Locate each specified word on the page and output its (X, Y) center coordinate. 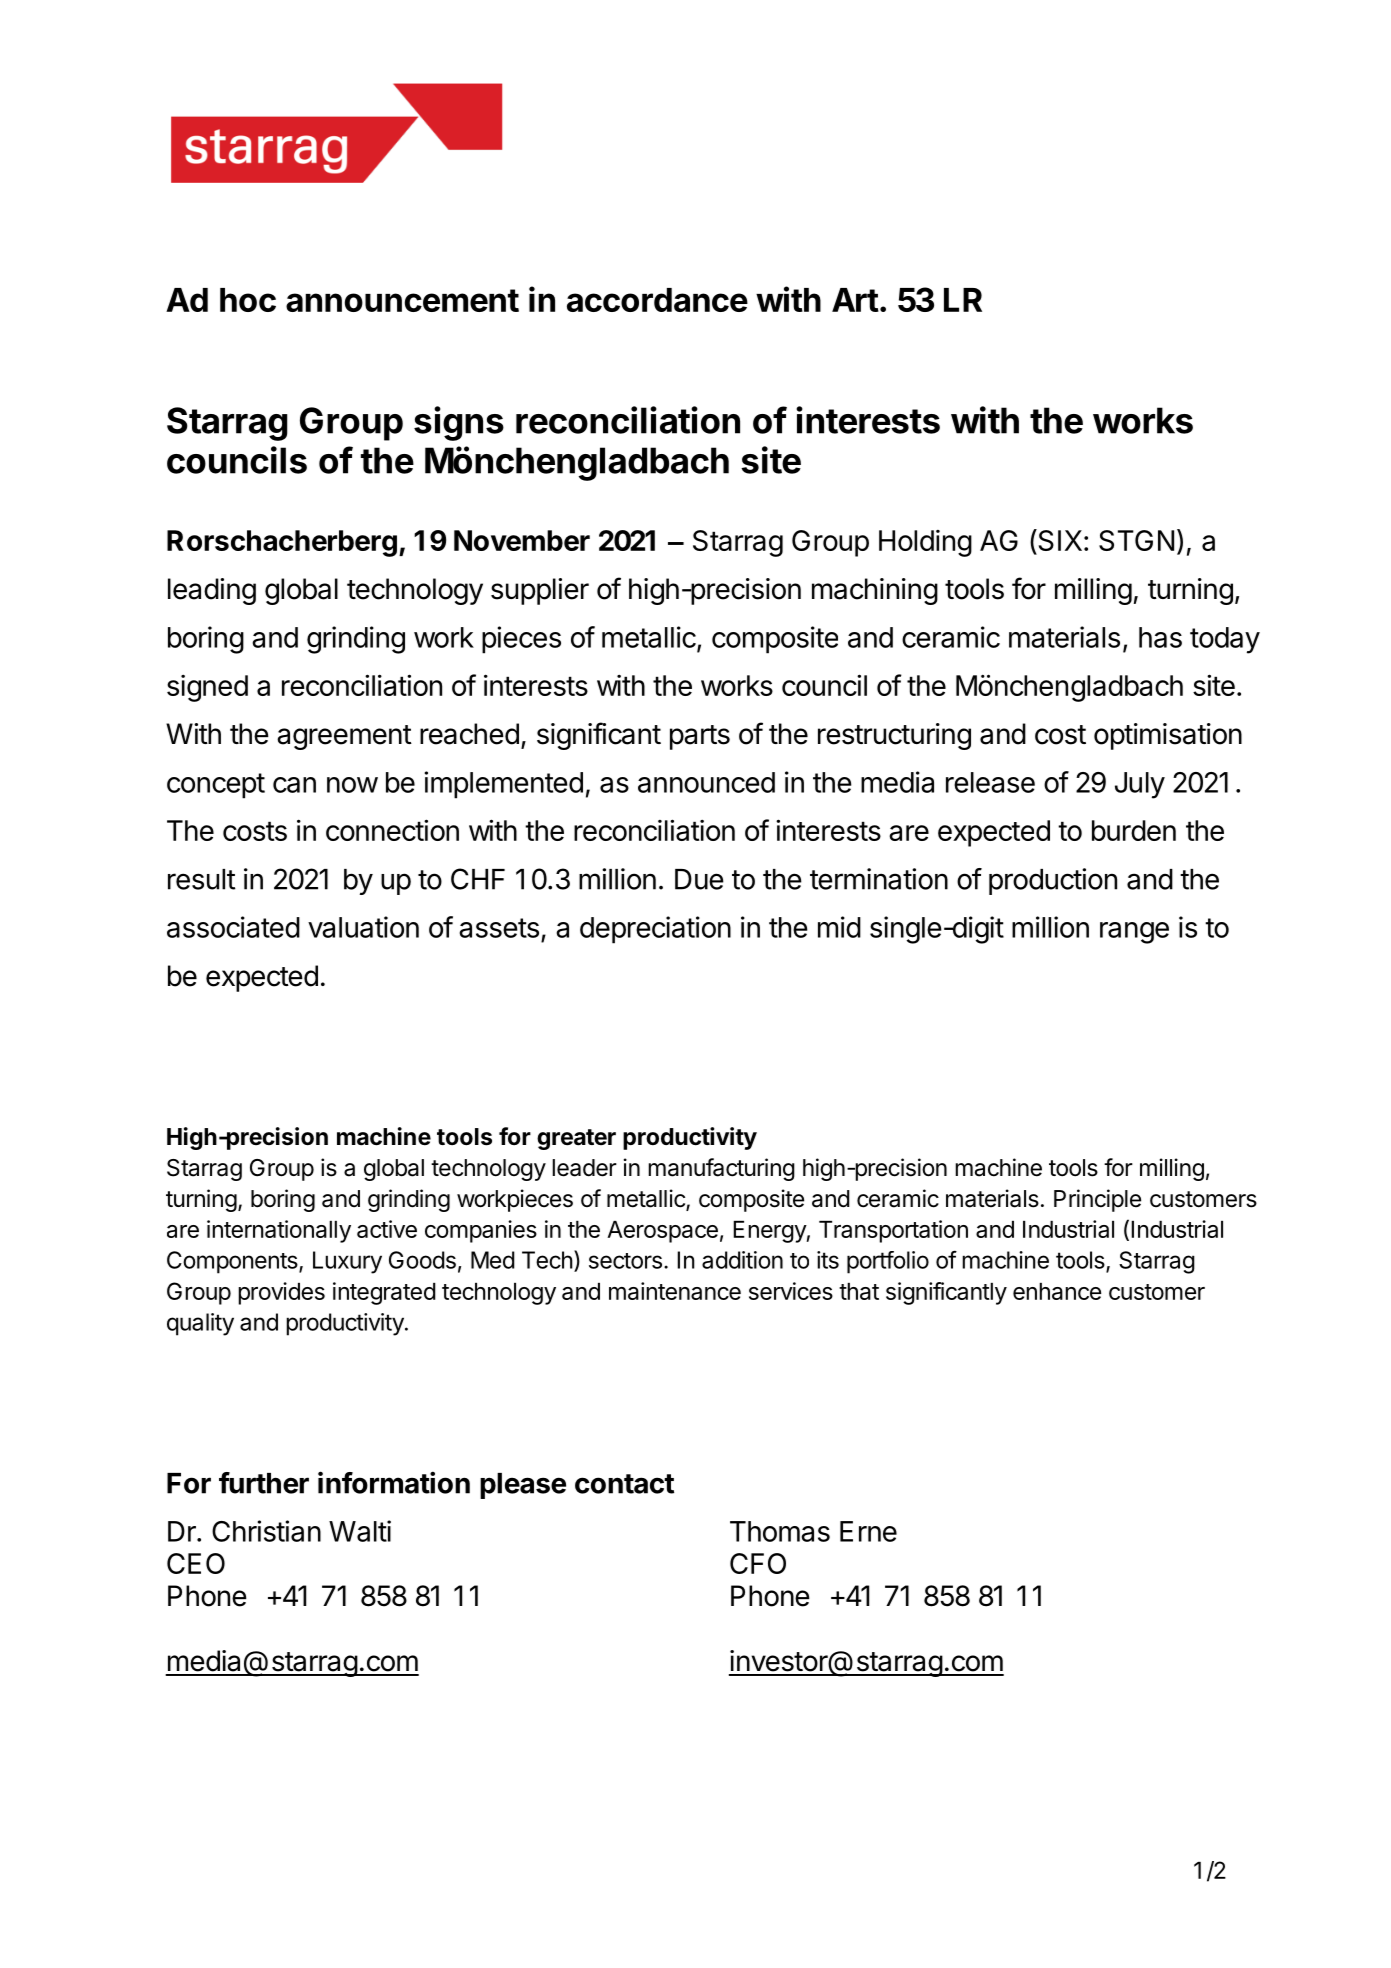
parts (700, 737)
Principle (1097, 1200)
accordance (657, 300)
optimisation (1168, 736)
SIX (1059, 540)
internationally (279, 1231)
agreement (344, 737)
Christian (266, 1531)
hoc (248, 300)
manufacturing (721, 1169)
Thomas (780, 1531)
